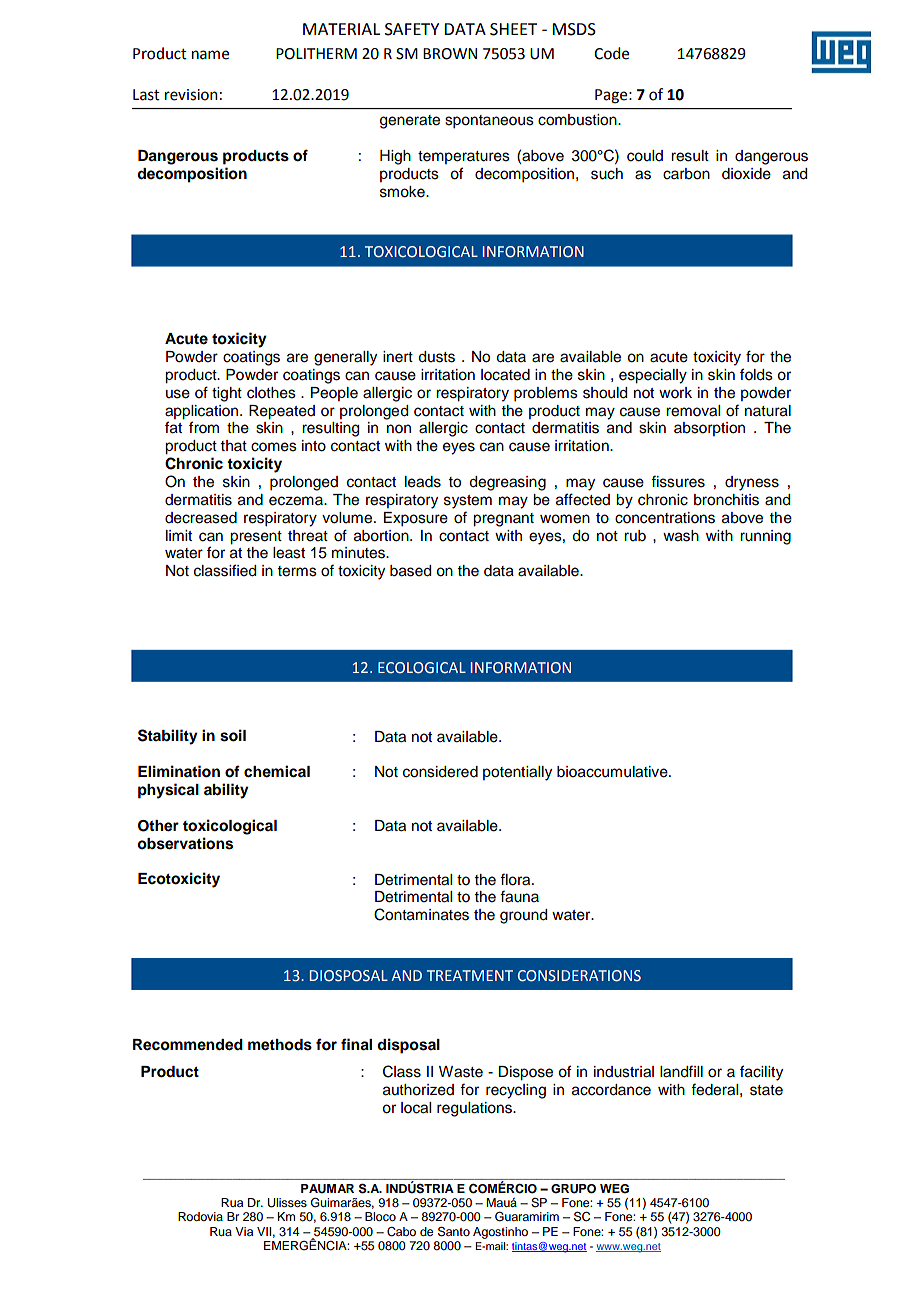  Describe the element at coordinates (297, 571) in the image. I see `terms` at that location.
